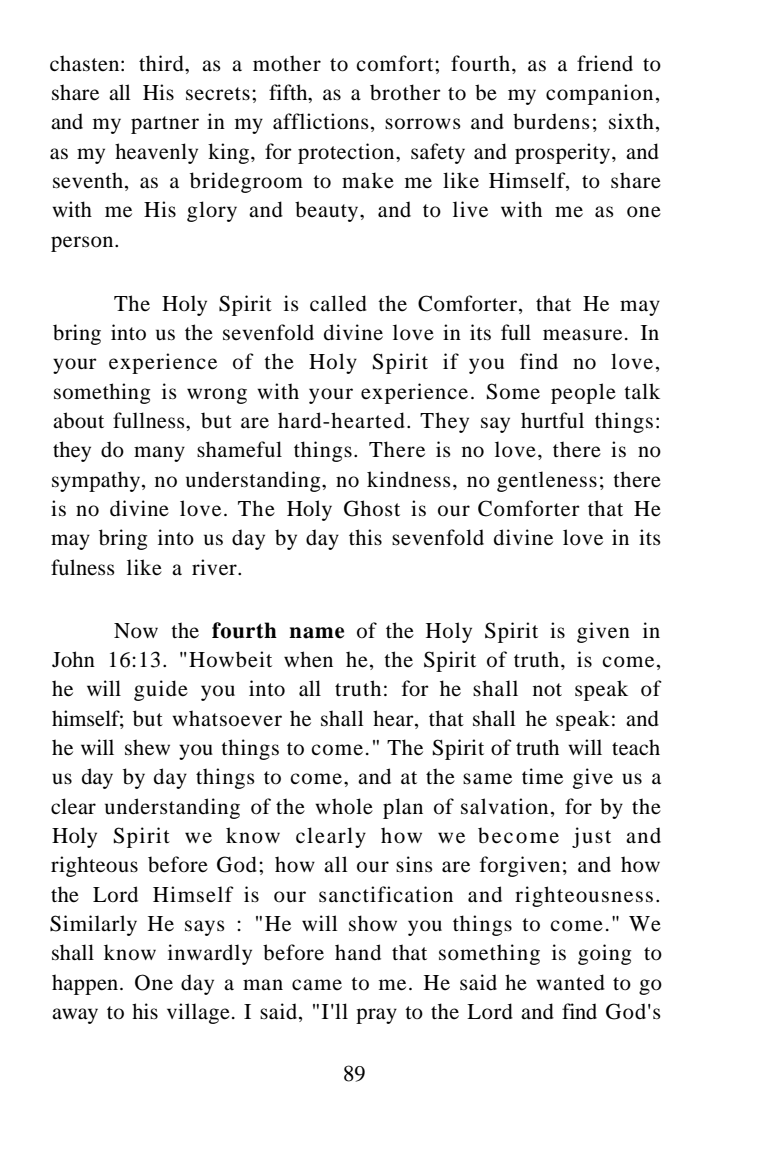  What do you see at coordinates (405, 92) in the document?
I see `brother` at bounding box center [405, 92].
